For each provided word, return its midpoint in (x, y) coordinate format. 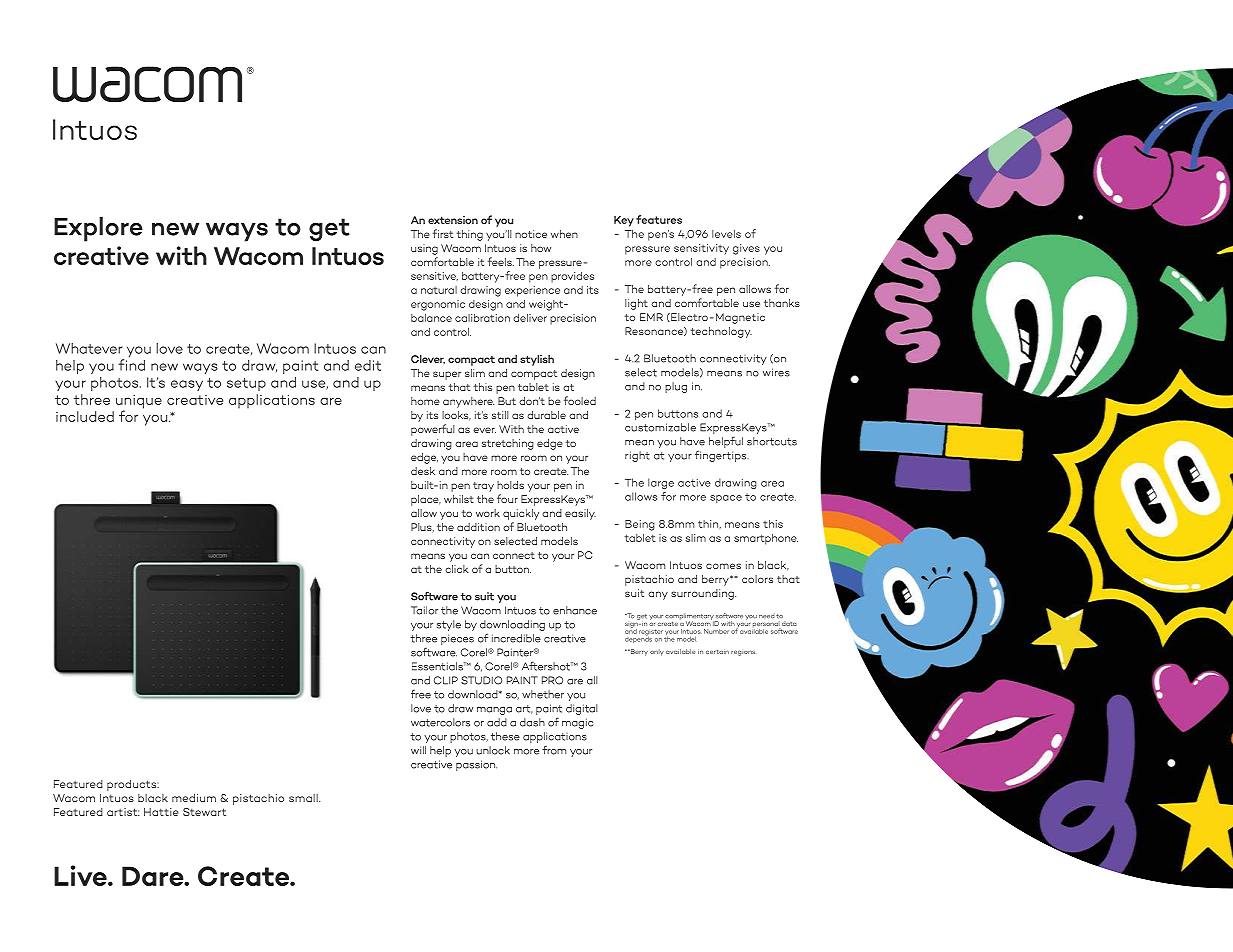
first (443, 233)
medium (194, 797)
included (85, 416)
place (426, 500)
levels (726, 234)
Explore (98, 229)
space (726, 499)
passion (476, 765)
